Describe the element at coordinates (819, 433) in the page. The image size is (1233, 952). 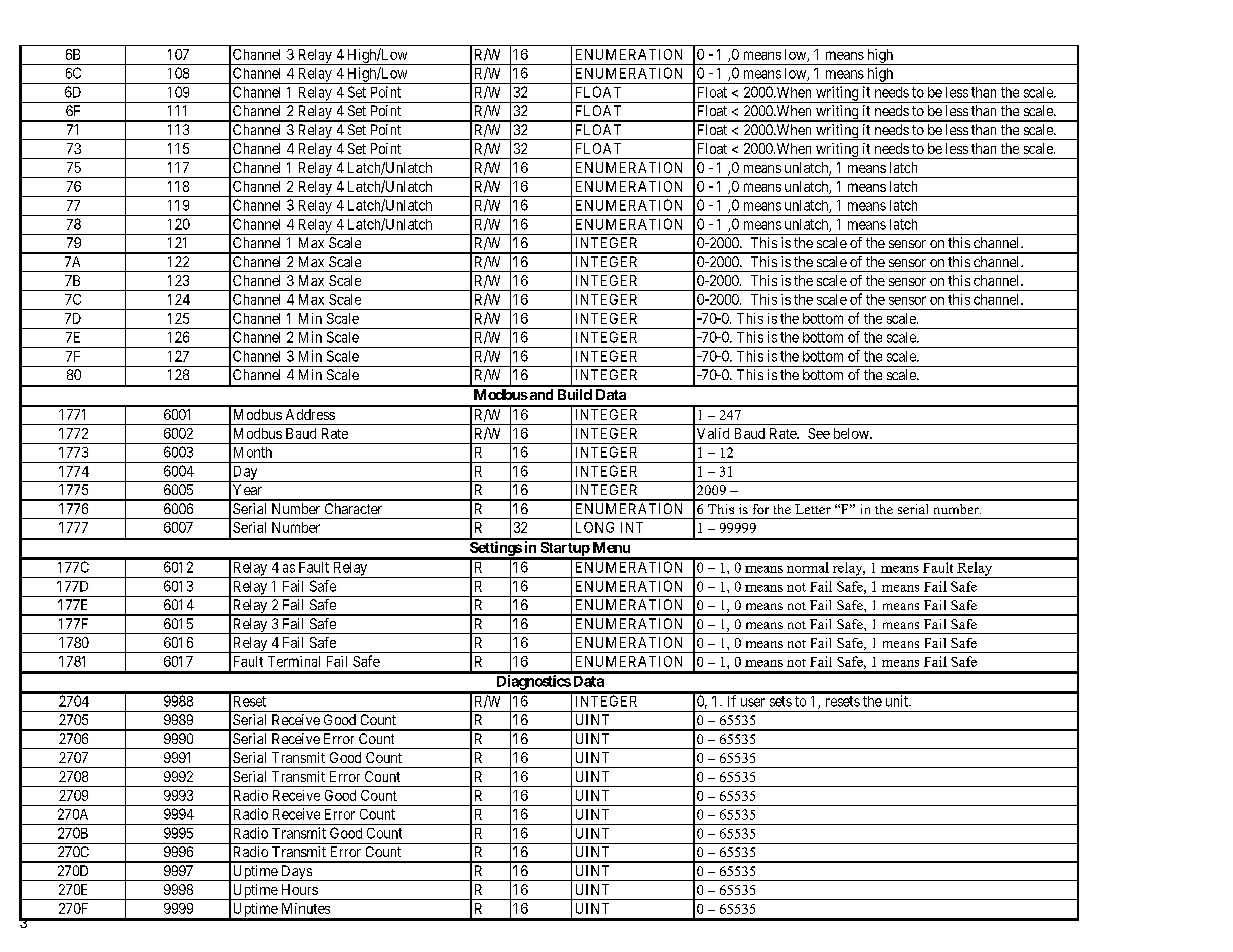
I see `See` at that location.
